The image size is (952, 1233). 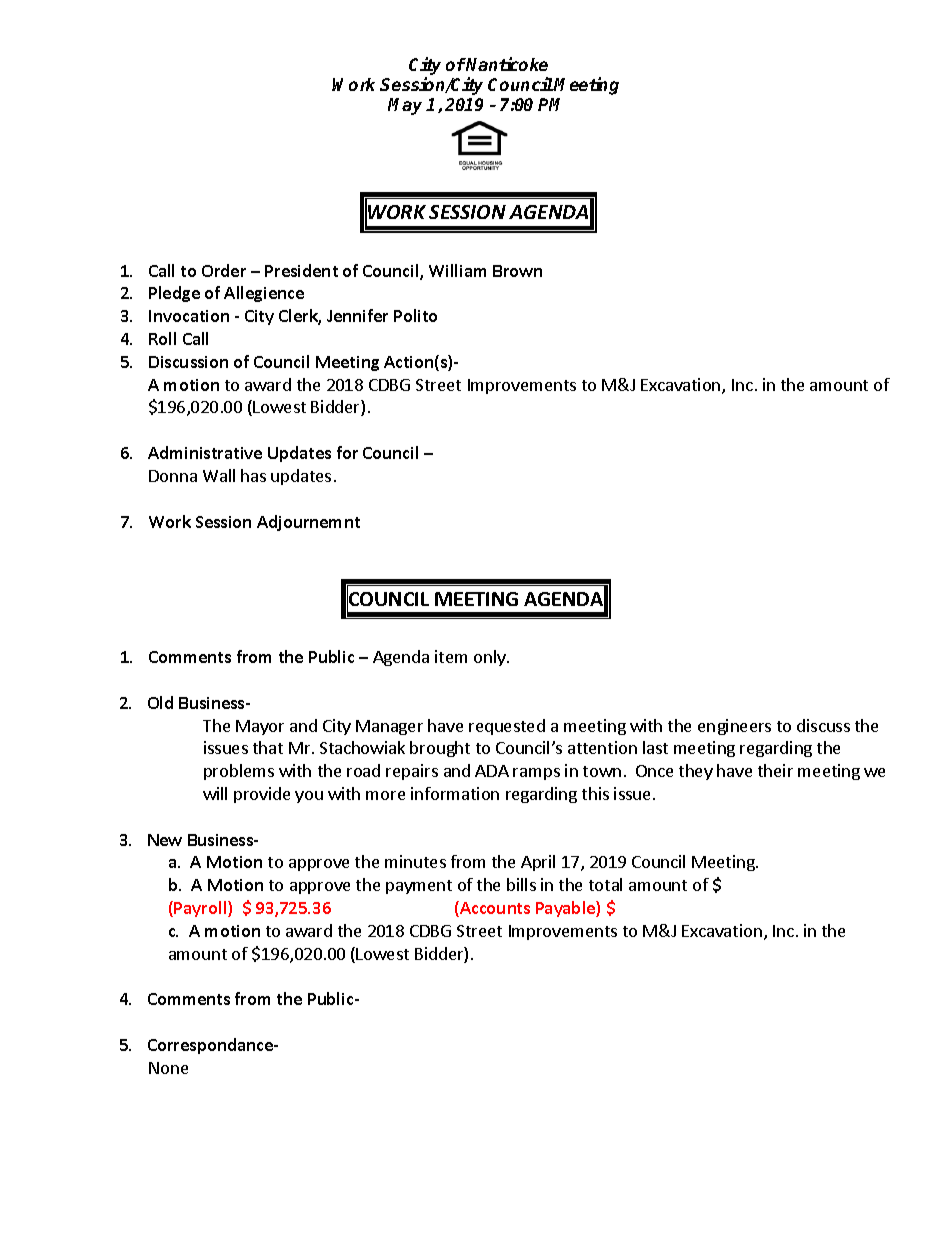 What do you see at coordinates (264, 294) in the screenshot?
I see `Allegience` at bounding box center [264, 294].
